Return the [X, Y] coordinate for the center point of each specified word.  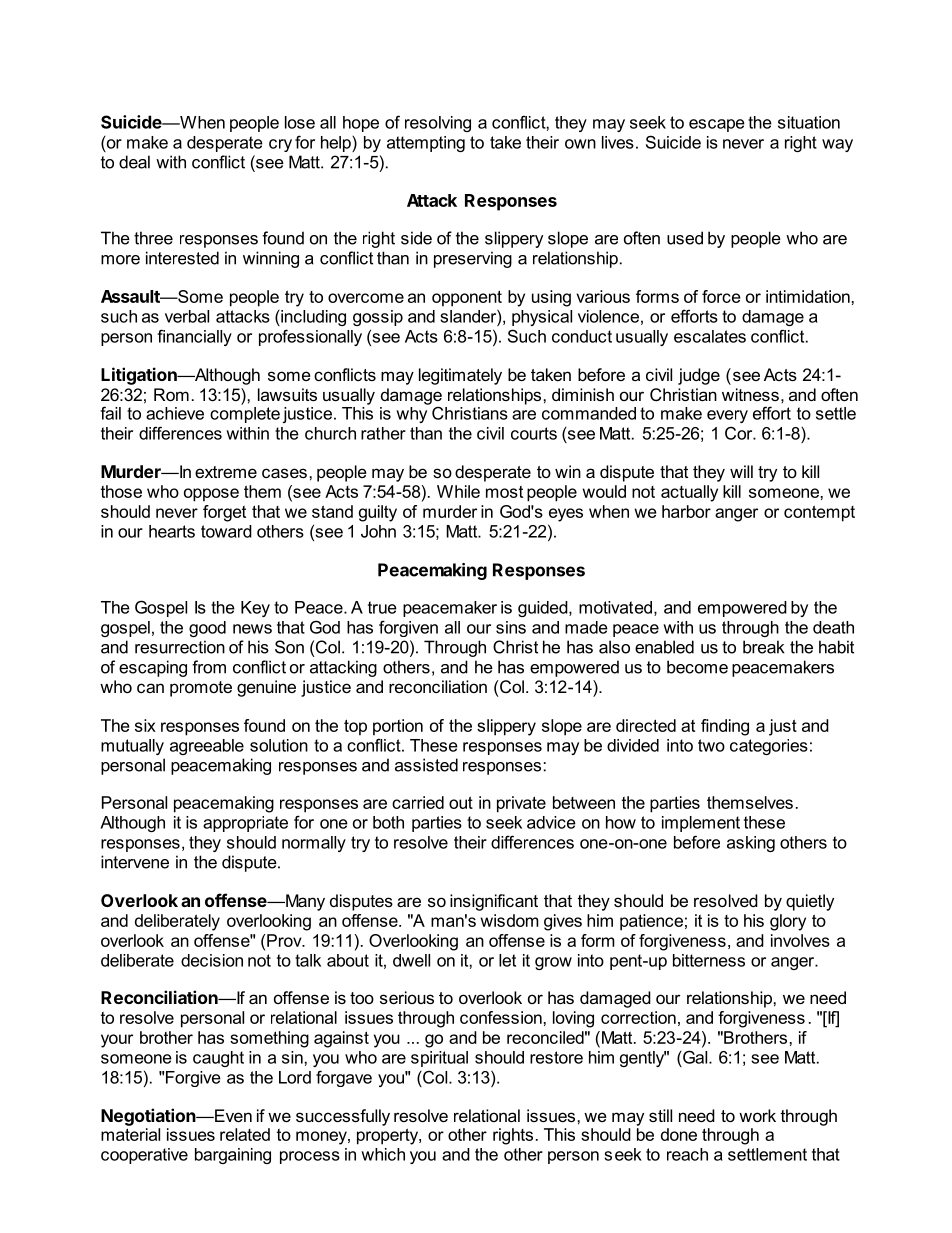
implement [701, 824]
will [741, 471]
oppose [211, 495]
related [245, 1134]
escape [717, 125]
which [383, 1154]
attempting [426, 144]
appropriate [245, 824]
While [458, 491]
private [521, 804]
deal [134, 162]
